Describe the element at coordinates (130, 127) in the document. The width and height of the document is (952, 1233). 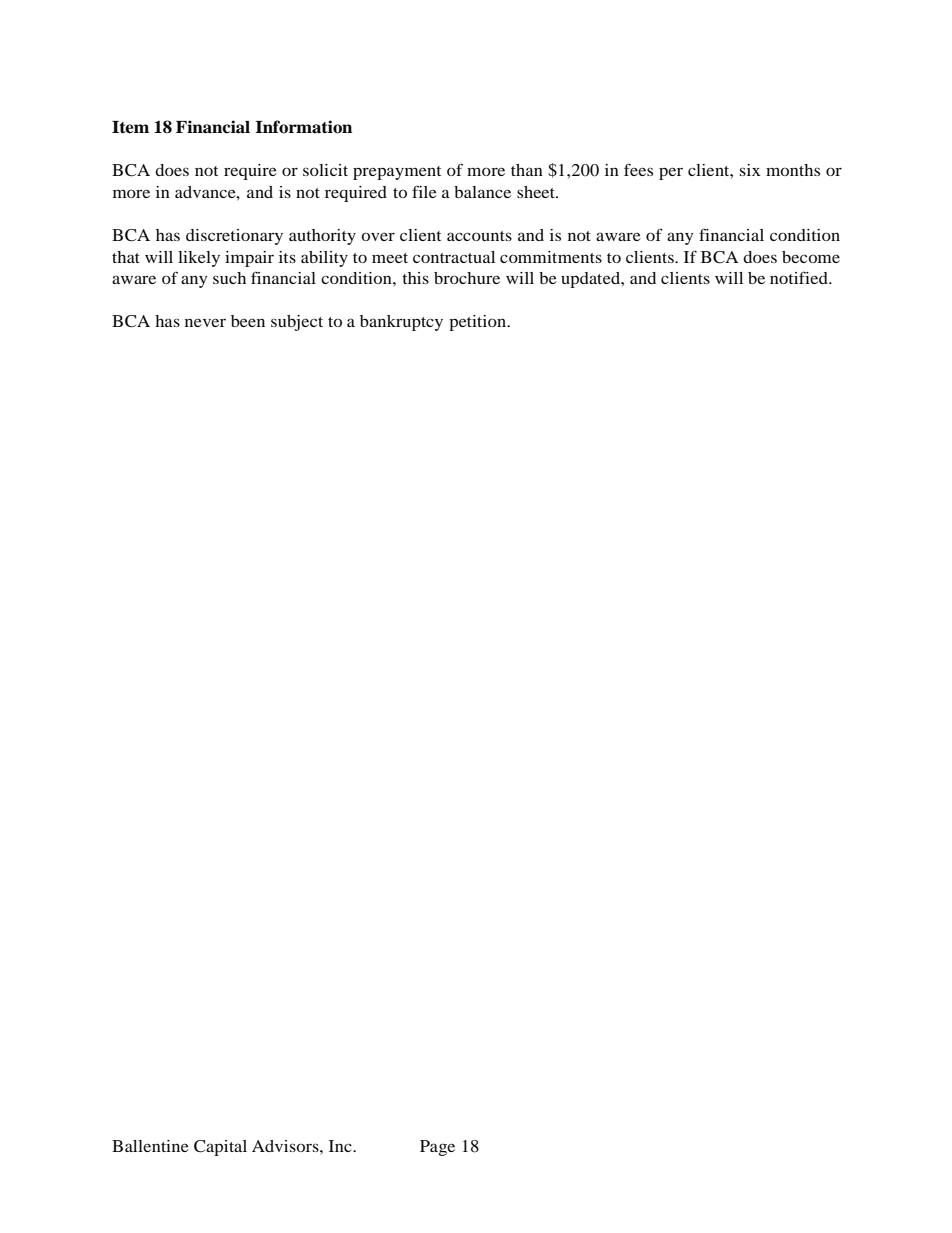
I see `Item` at that location.
